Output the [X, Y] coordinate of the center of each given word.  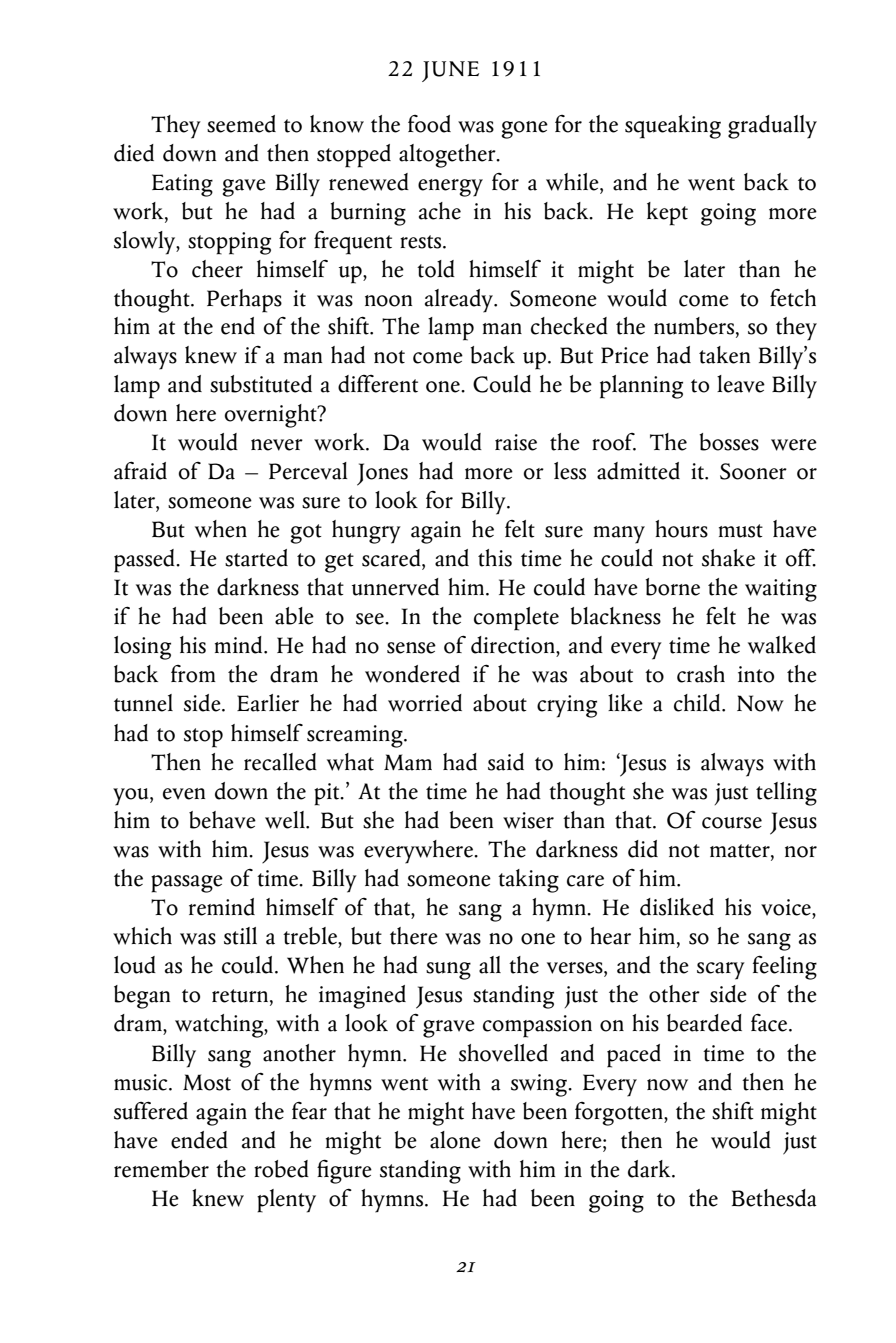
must [741, 531]
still [240, 936]
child [698, 703]
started [256, 558]
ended [199, 1140]
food [429, 124]
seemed [241, 124]
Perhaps [244, 301]
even [184, 794]
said [506, 762]
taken [724, 355]
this [495, 558]
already [460, 301]
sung [448, 971]
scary [721, 971]
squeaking [673, 127]
